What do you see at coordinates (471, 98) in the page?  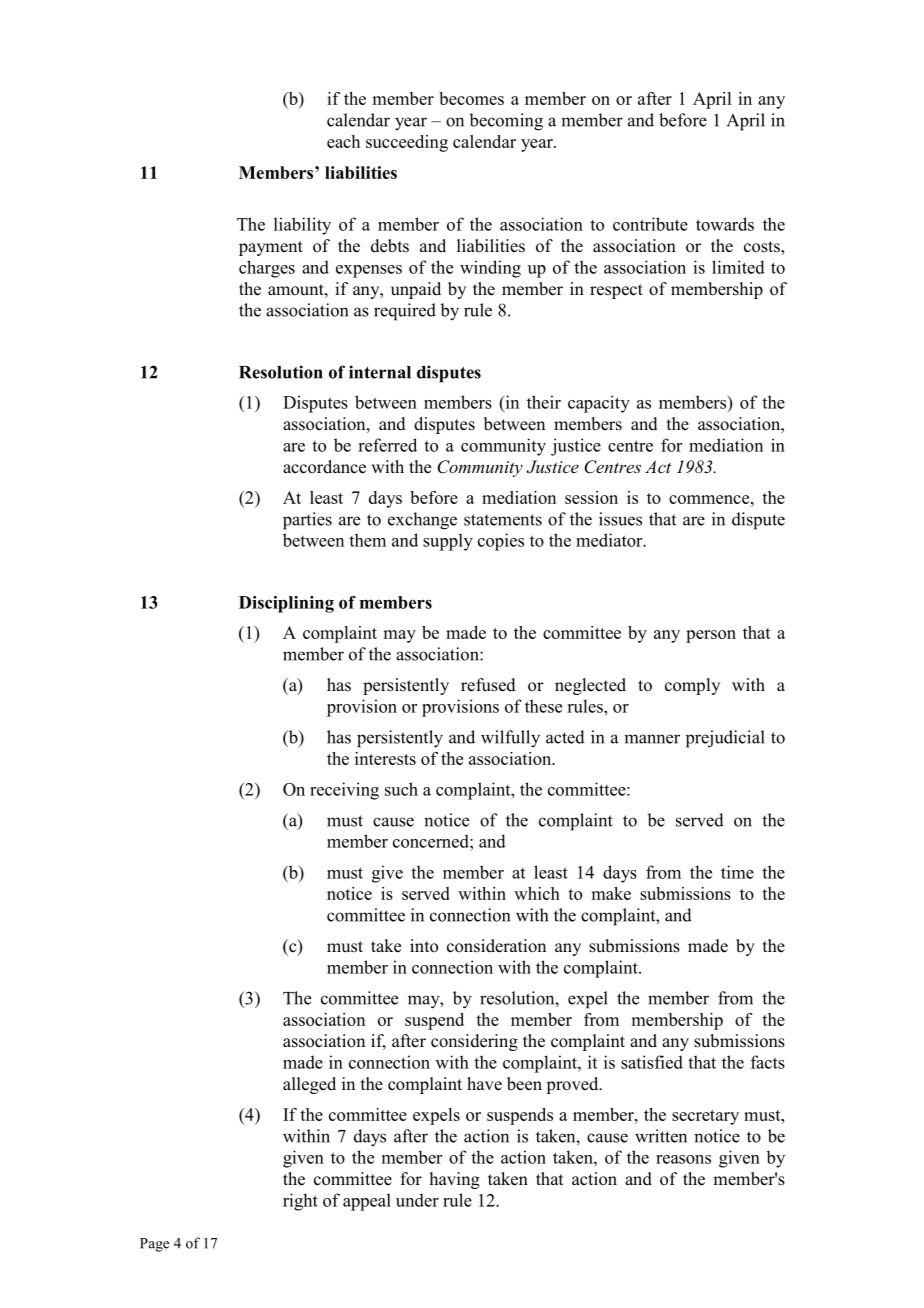 I see `becomes` at bounding box center [471, 98].
